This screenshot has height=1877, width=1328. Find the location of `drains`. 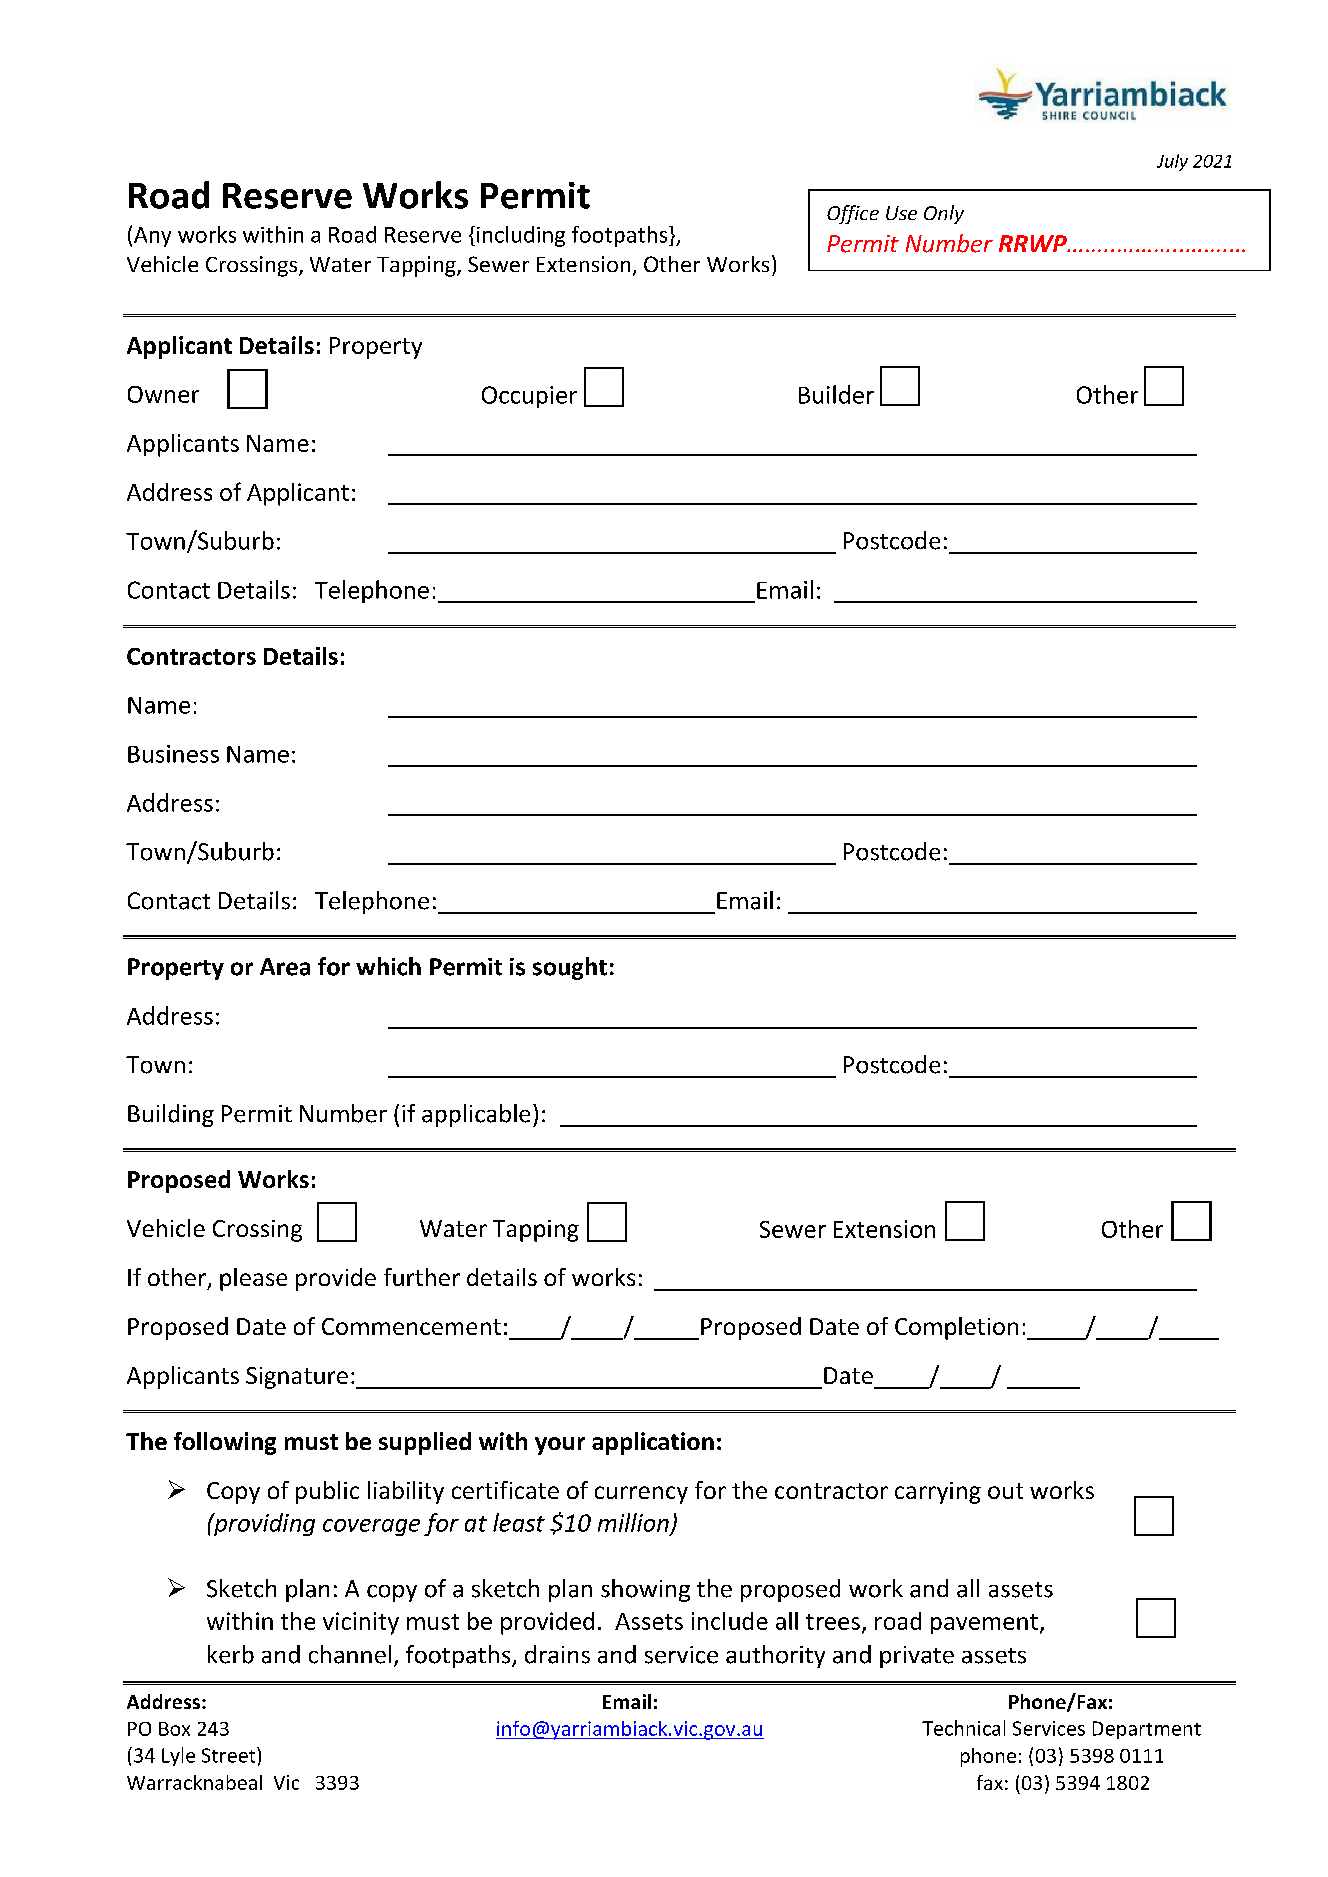

drains is located at coordinates (557, 1654).
